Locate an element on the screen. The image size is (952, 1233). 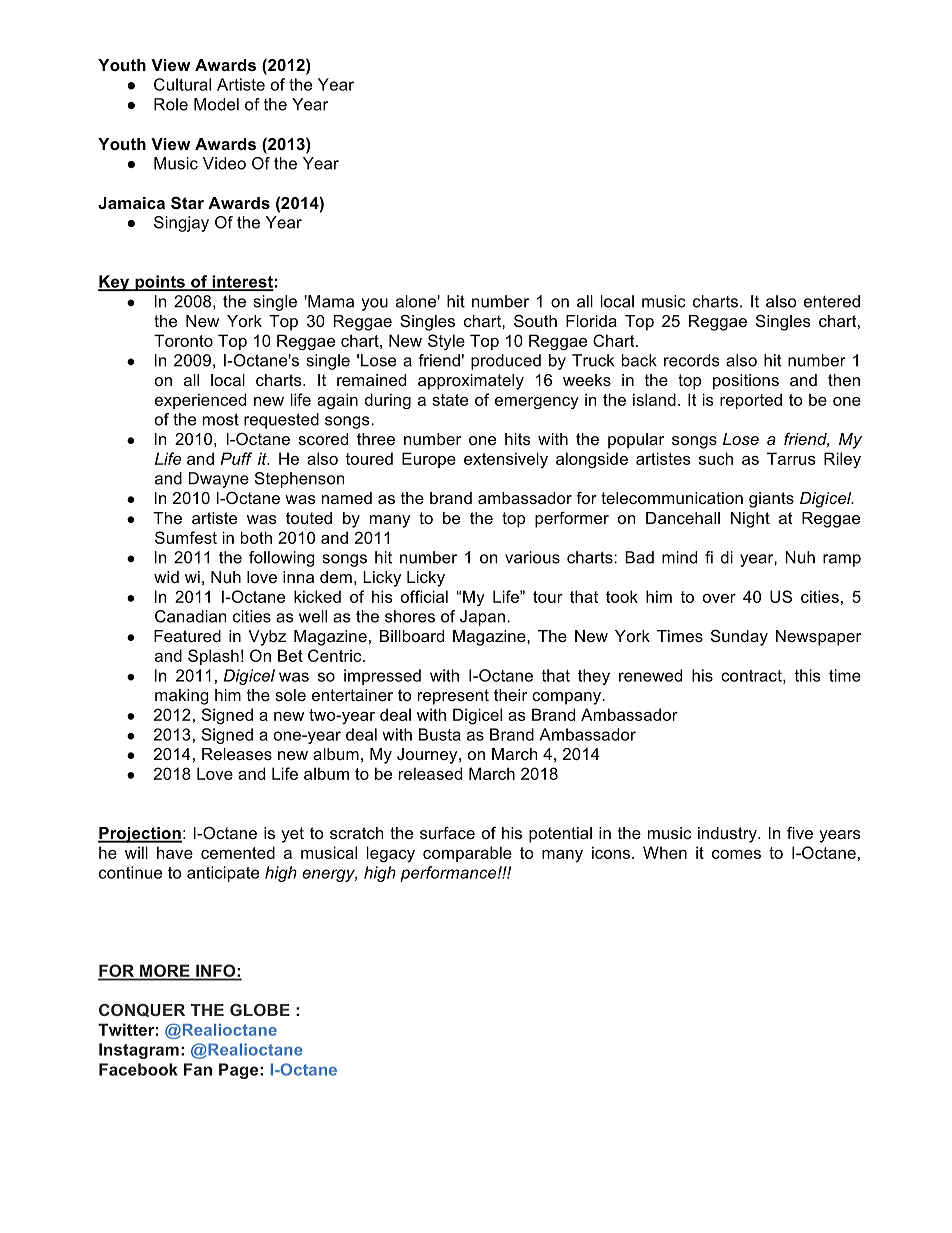
entered is located at coordinates (832, 301).
